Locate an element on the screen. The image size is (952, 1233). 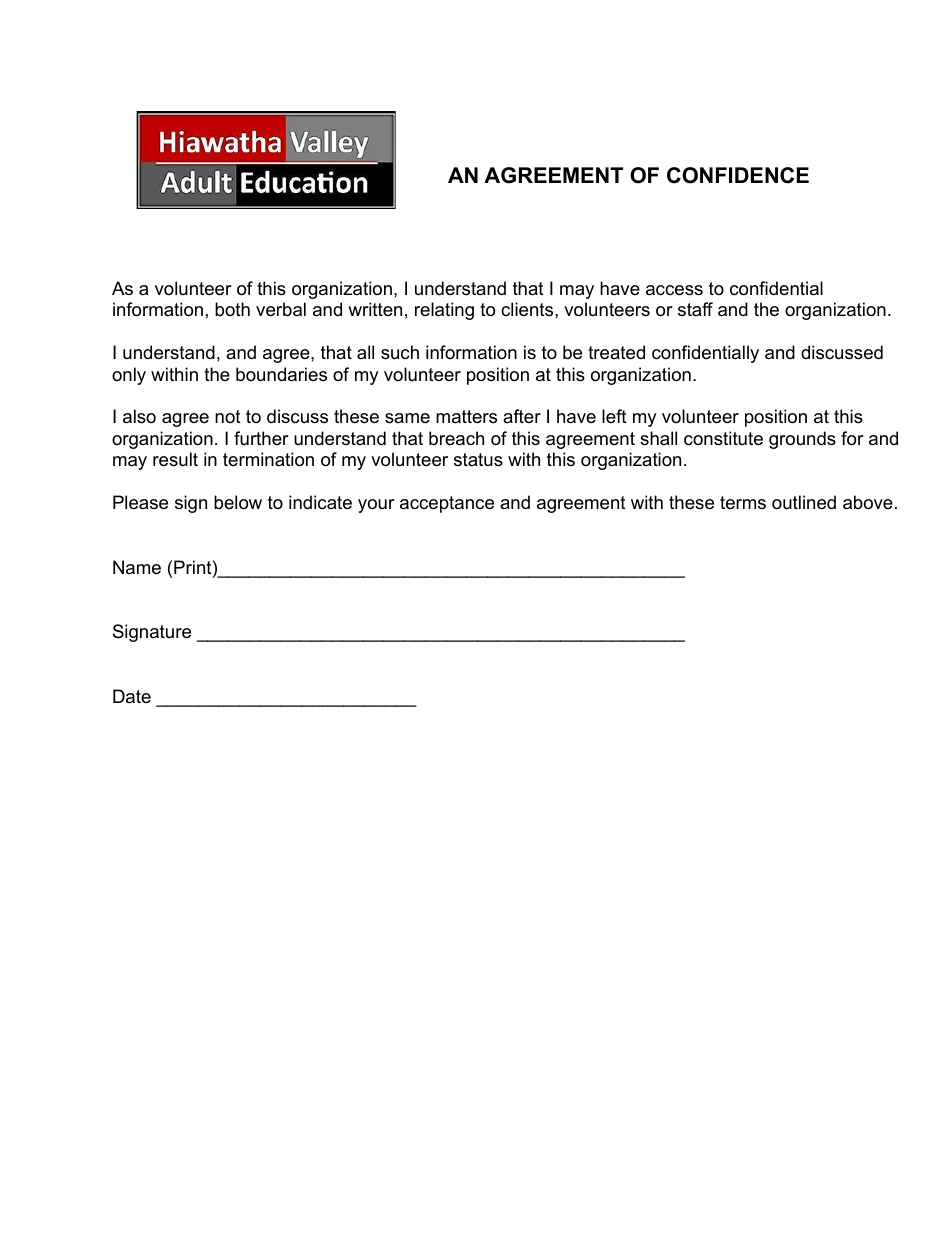
Date is located at coordinates (132, 696).
